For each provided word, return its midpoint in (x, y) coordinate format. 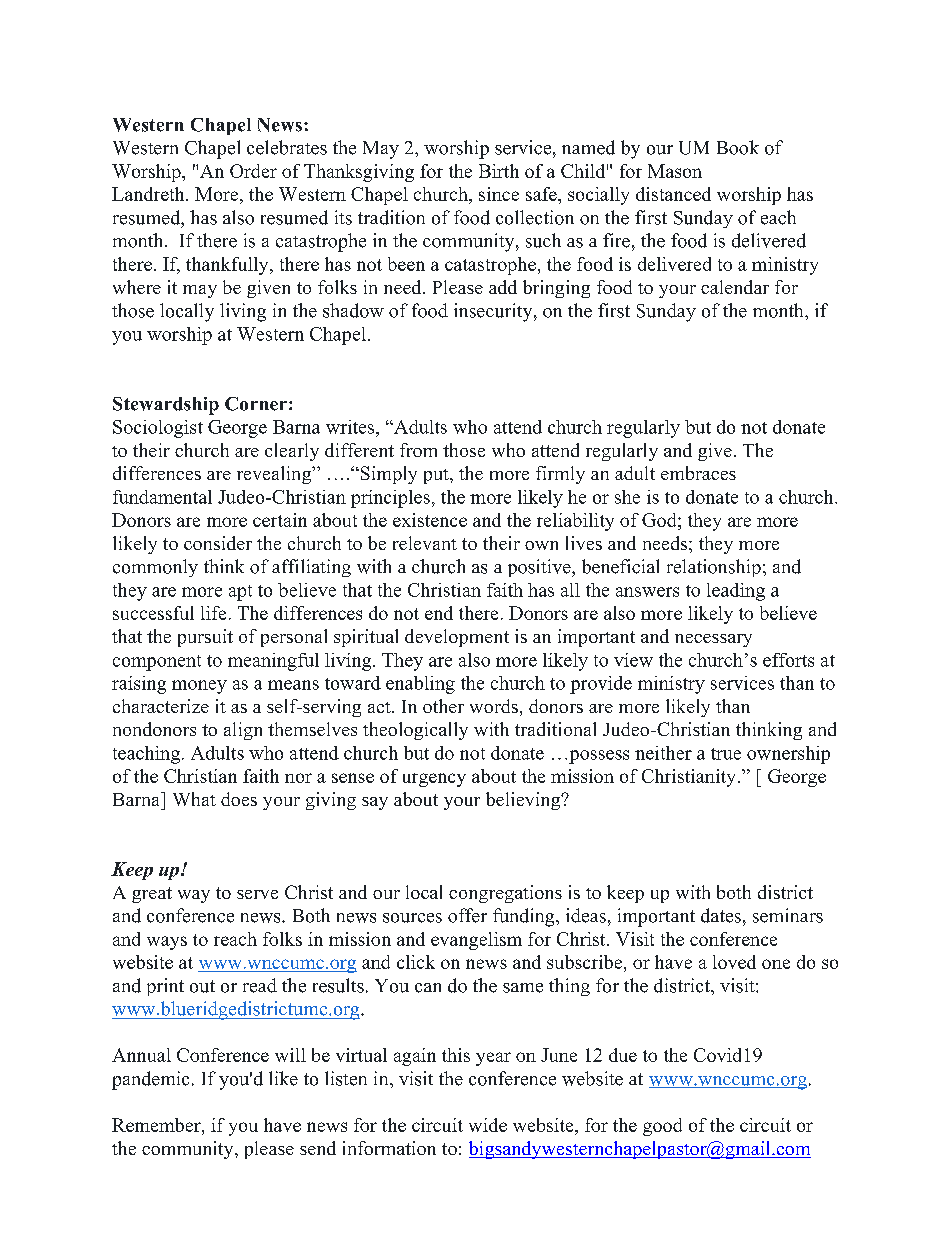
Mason (675, 171)
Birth (499, 171)
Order (253, 171)
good (662, 1127)
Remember (157, 1125)
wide (488, 1125)
